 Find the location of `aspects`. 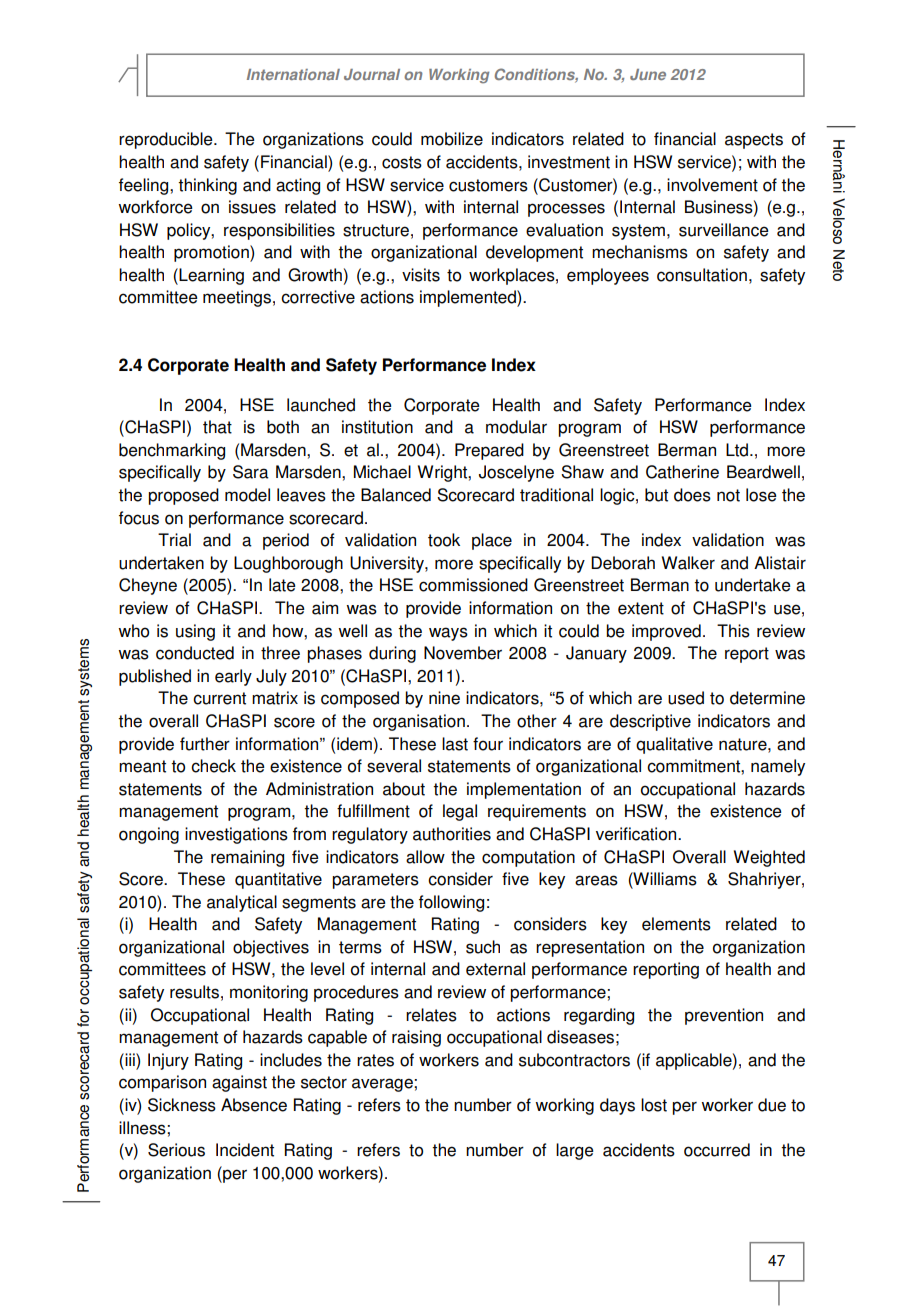

aspects is located at coordinates (754, 141).
